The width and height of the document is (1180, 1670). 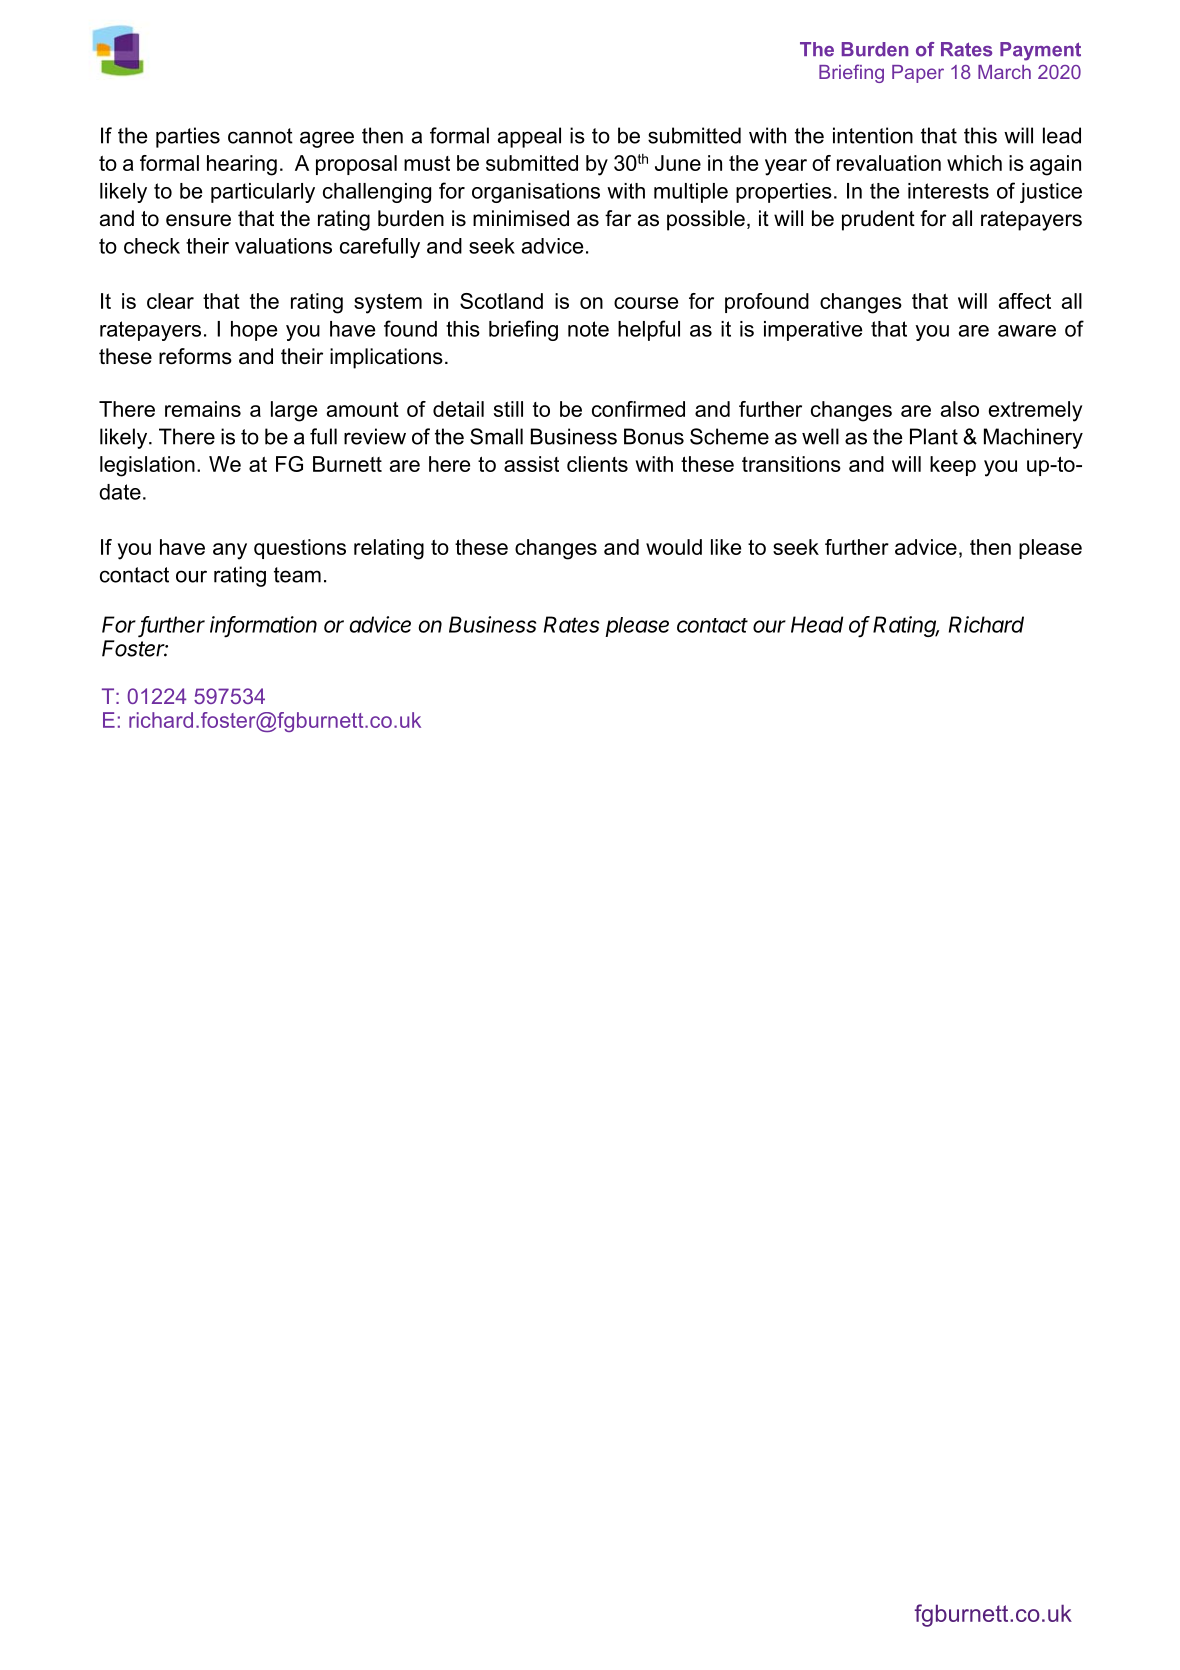 What do you see at coordinates (254, 331) in the document?
I see `hope` at bounding box center [254, 331].
